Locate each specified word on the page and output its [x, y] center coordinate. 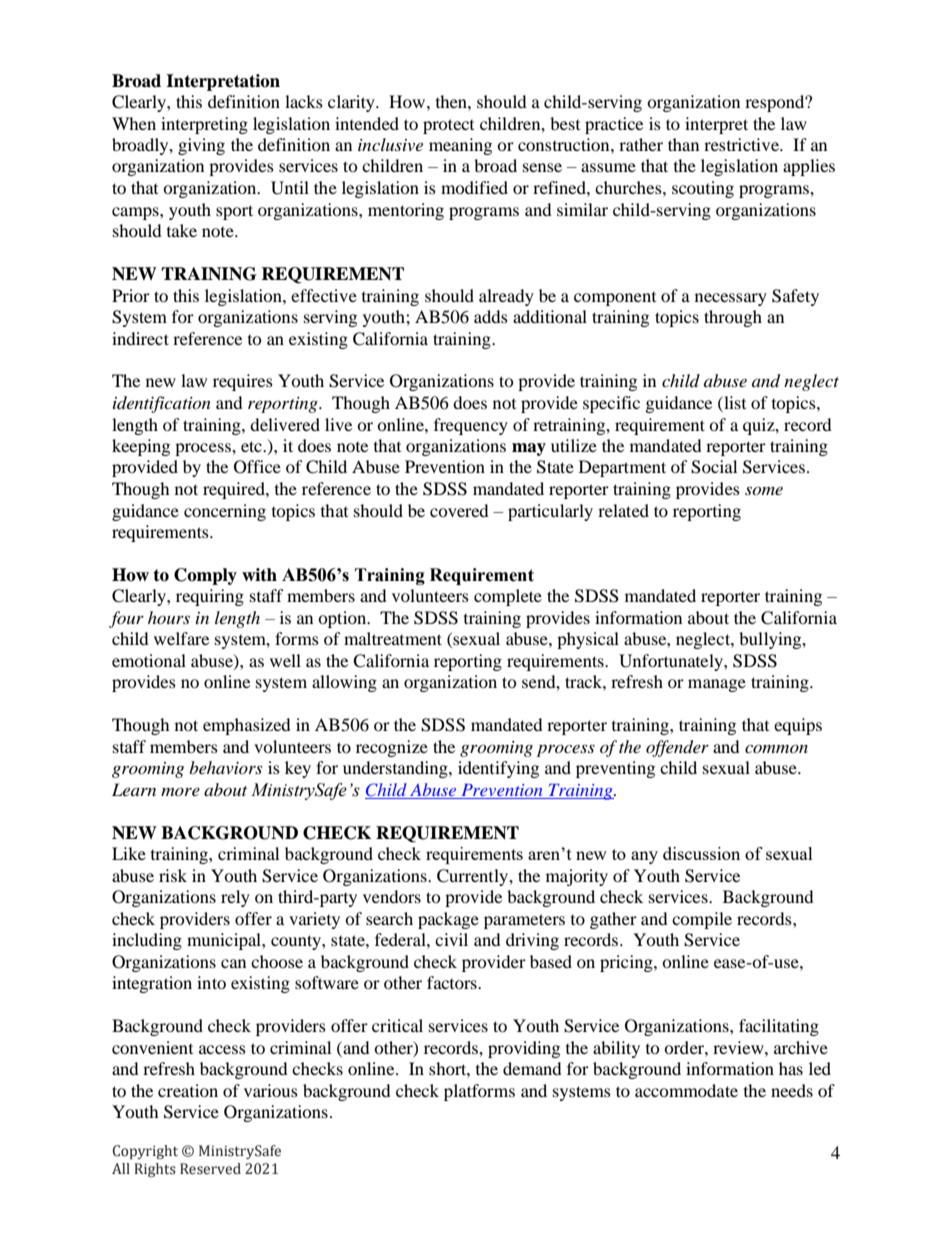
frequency [471, 426]
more [180, 791]
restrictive [742, 144]
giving [201, 146]
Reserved [210, 1169]
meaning [460, 146]
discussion [701, 853]
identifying [498, 769]
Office [257, 467]
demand [532, 1068]
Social [714, 467]
